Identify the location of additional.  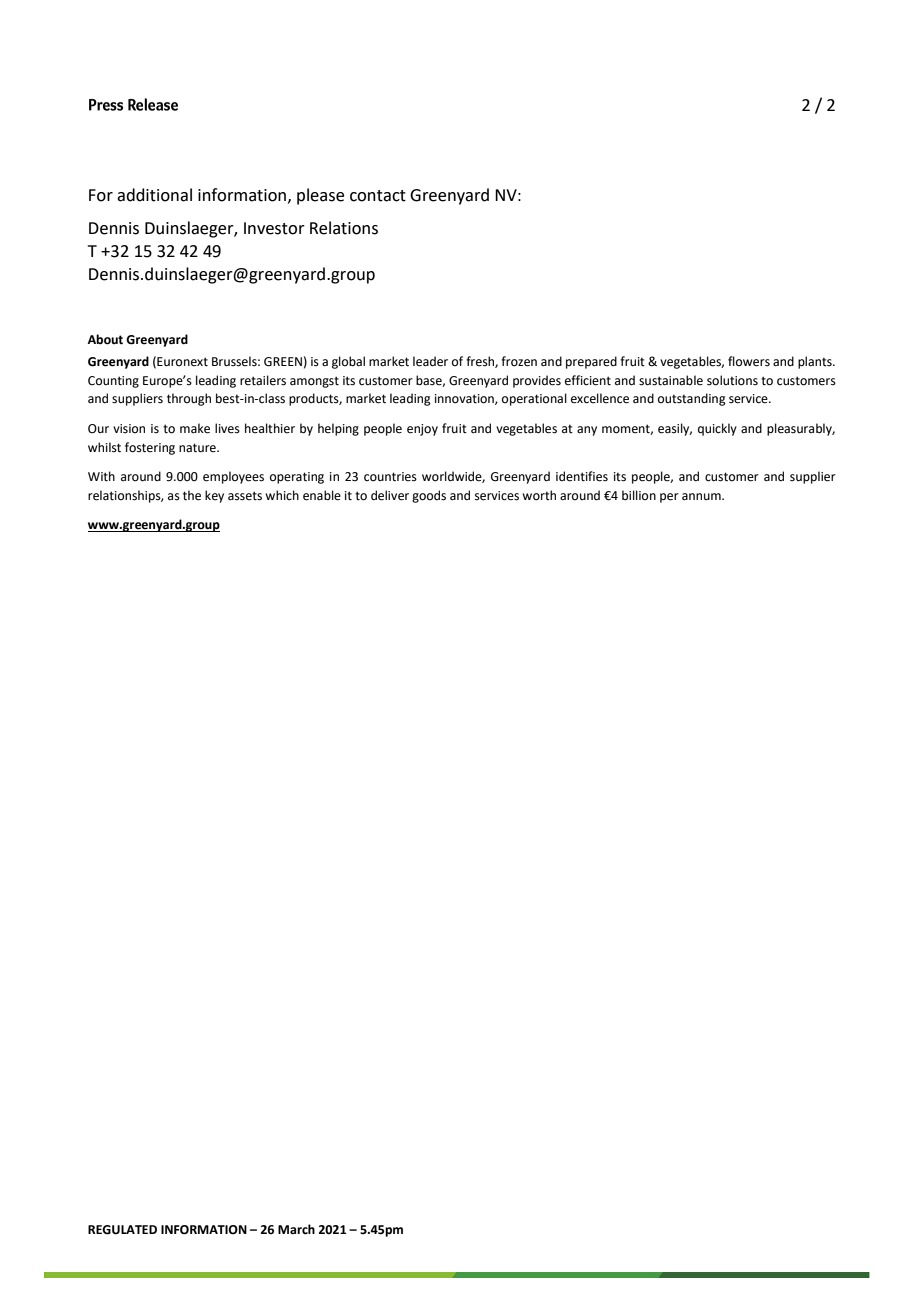
(154, 195).
